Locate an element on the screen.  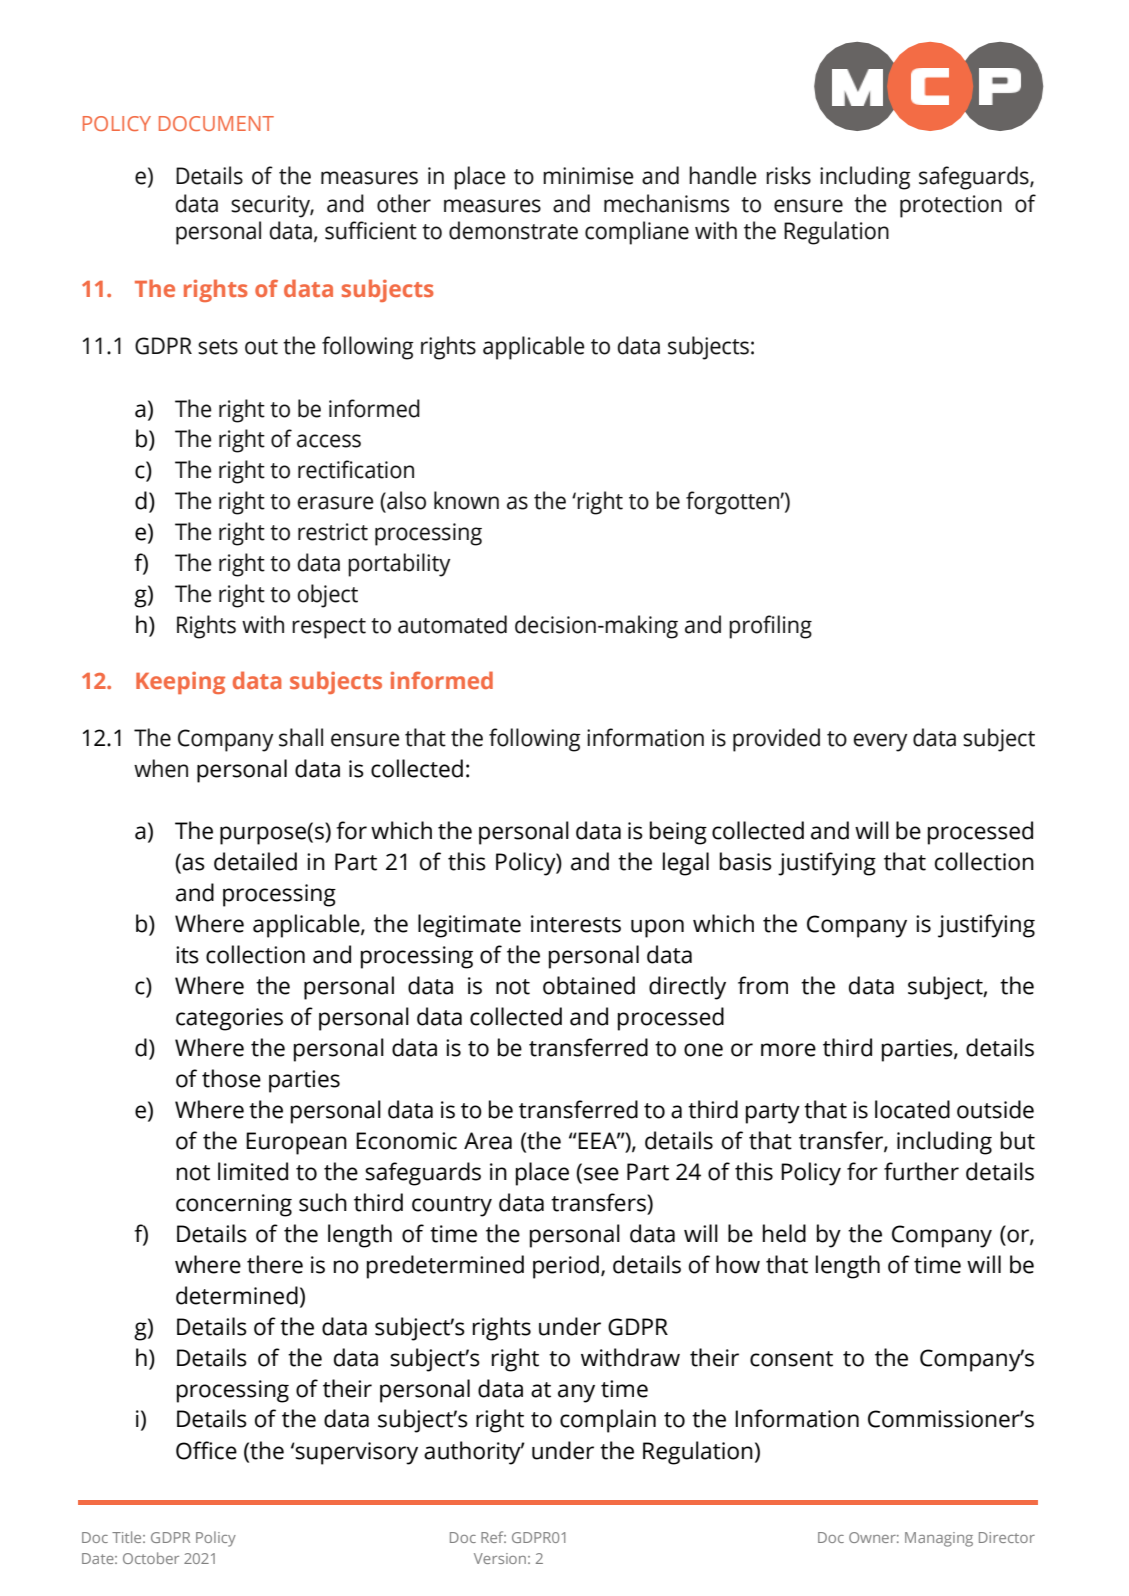
minimise is located at coordinates (588, 176).
